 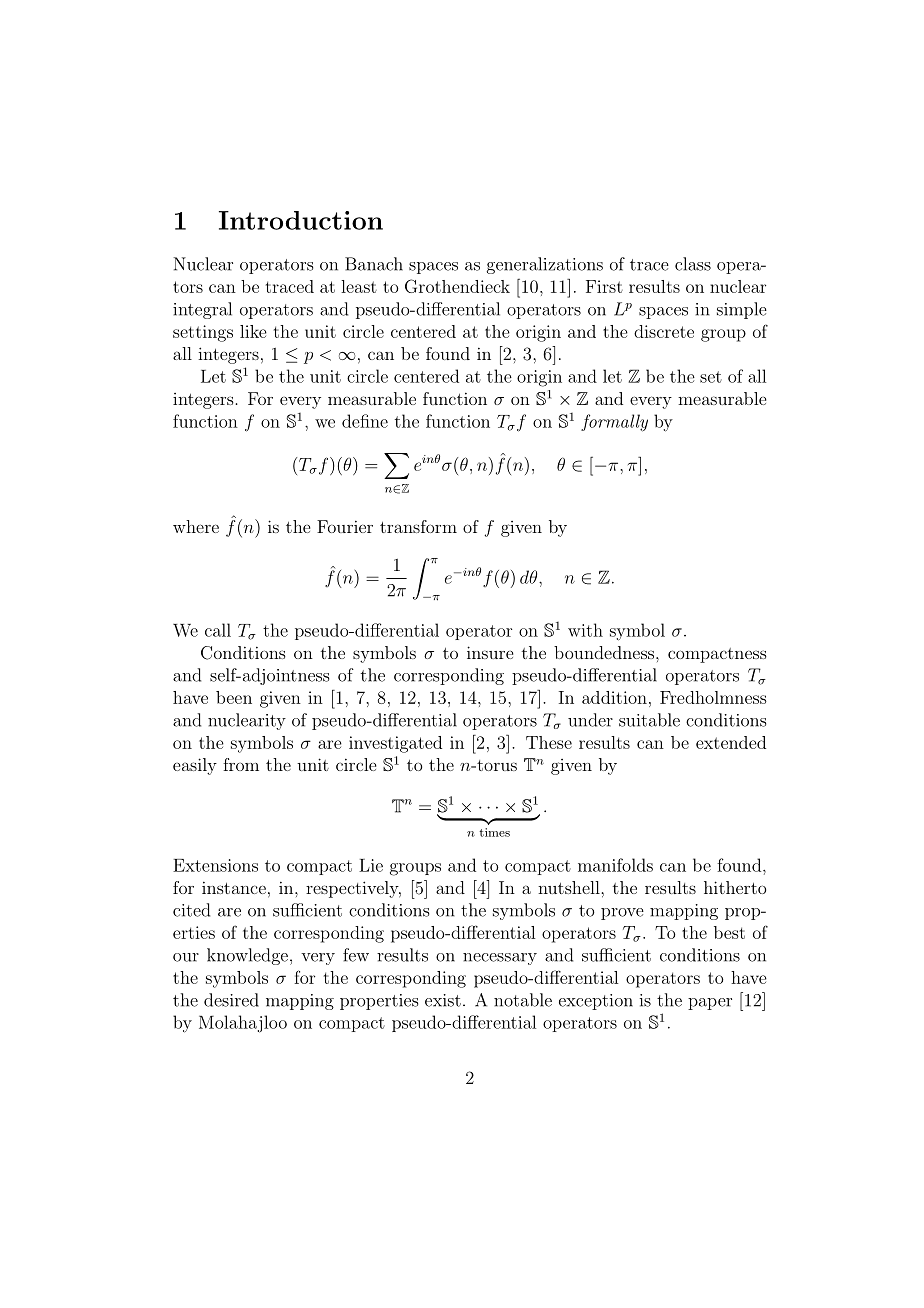 What do you see at coordinates (604, 652) in the document?
I see `boundedness` at bounding box center [604, 652].
